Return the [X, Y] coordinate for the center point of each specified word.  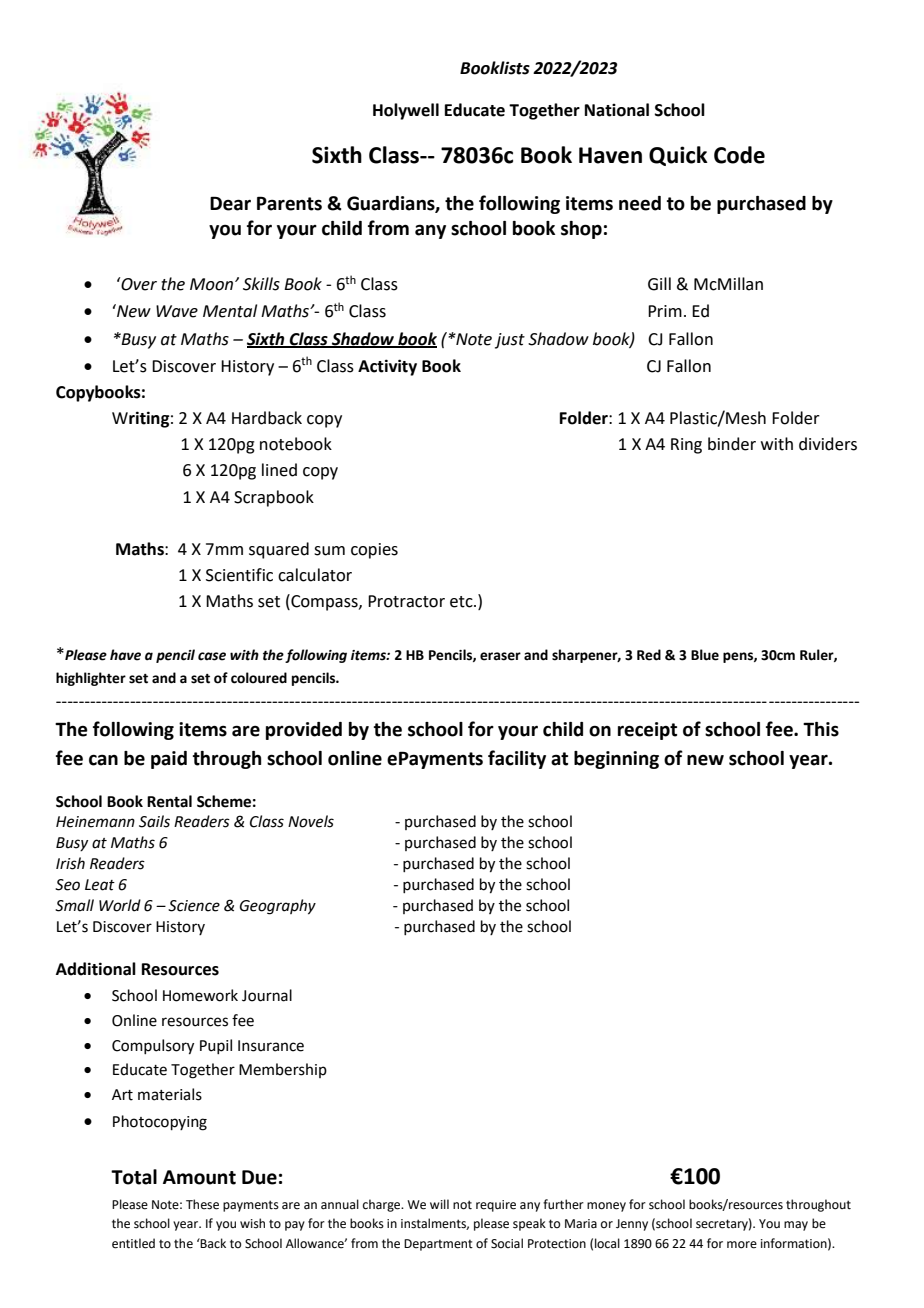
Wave [177, 311]
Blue [705, 655]
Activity [387, 367]
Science [194, 906]
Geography [278, 907]
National [617, 110]
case [212, 656]
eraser [500, 656]
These [202, 1204]
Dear [230, 203]
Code [739, 155]
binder [732, 444]
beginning [616, 760]
